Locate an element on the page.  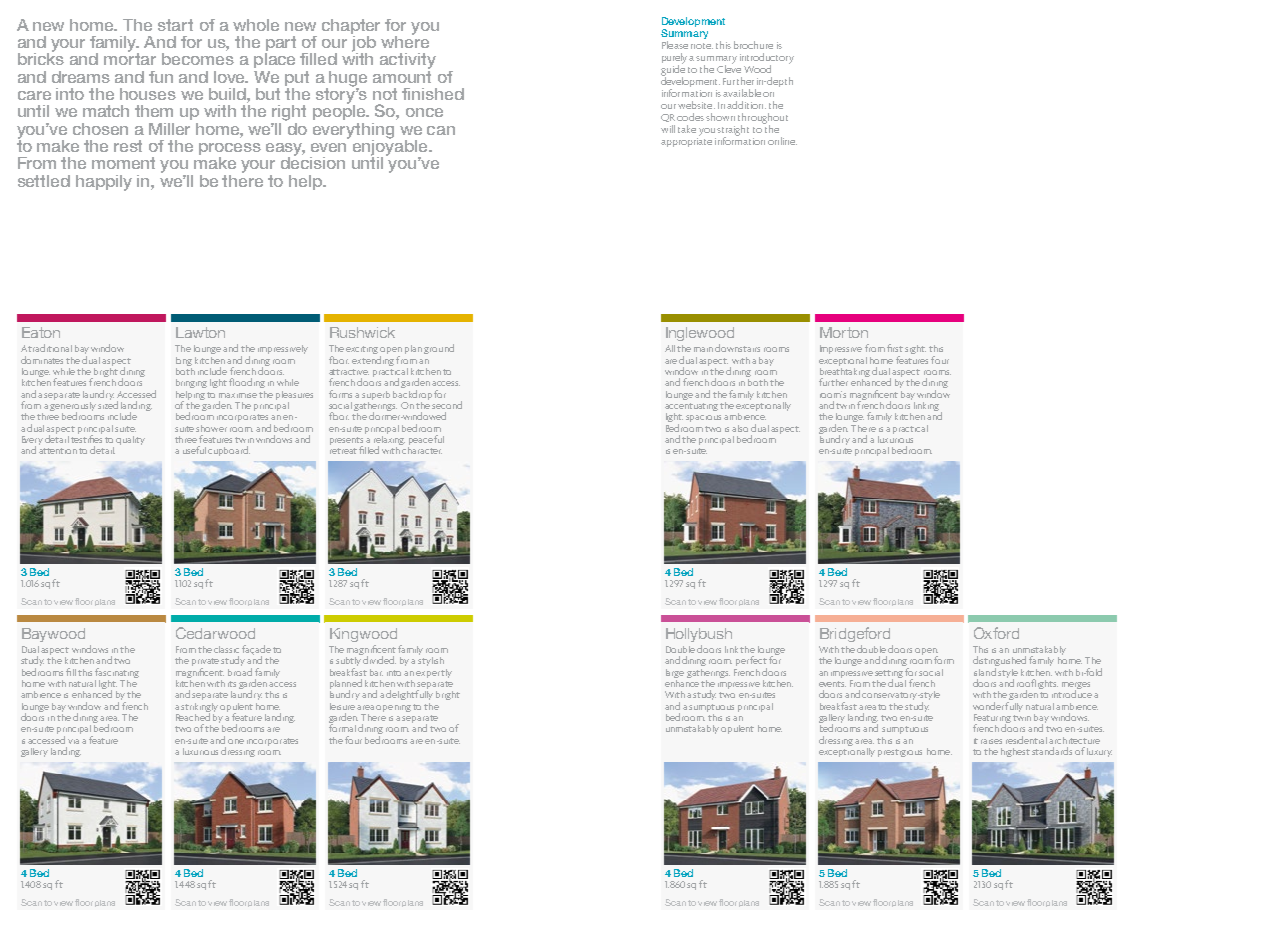
leisure is located at coordinates (342, 706).
